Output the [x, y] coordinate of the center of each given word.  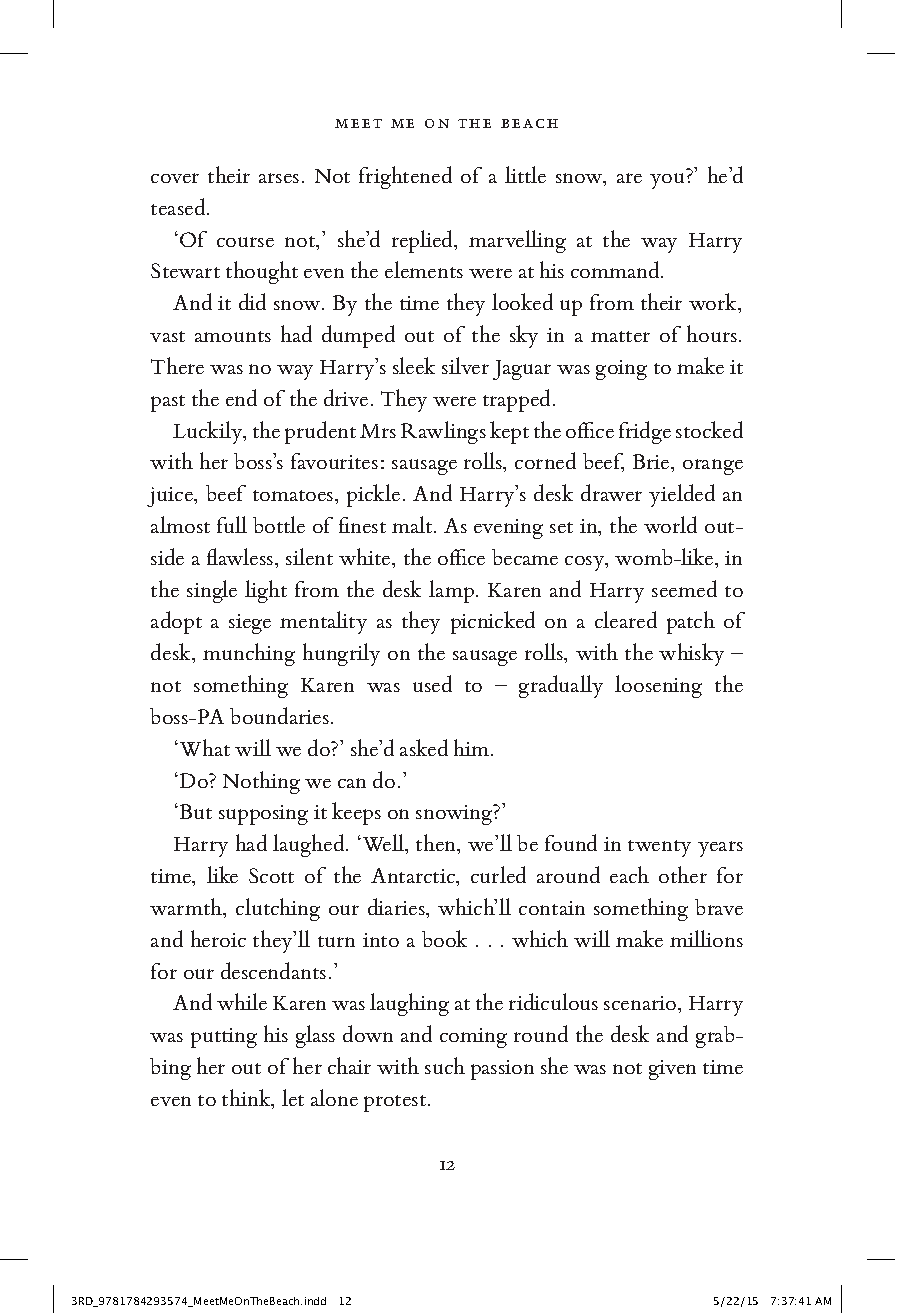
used [432, 683]
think [247, 1099]
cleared [626, 619]
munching [249, 654]
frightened [405, 177]
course [245, 242]
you [667, 181]
